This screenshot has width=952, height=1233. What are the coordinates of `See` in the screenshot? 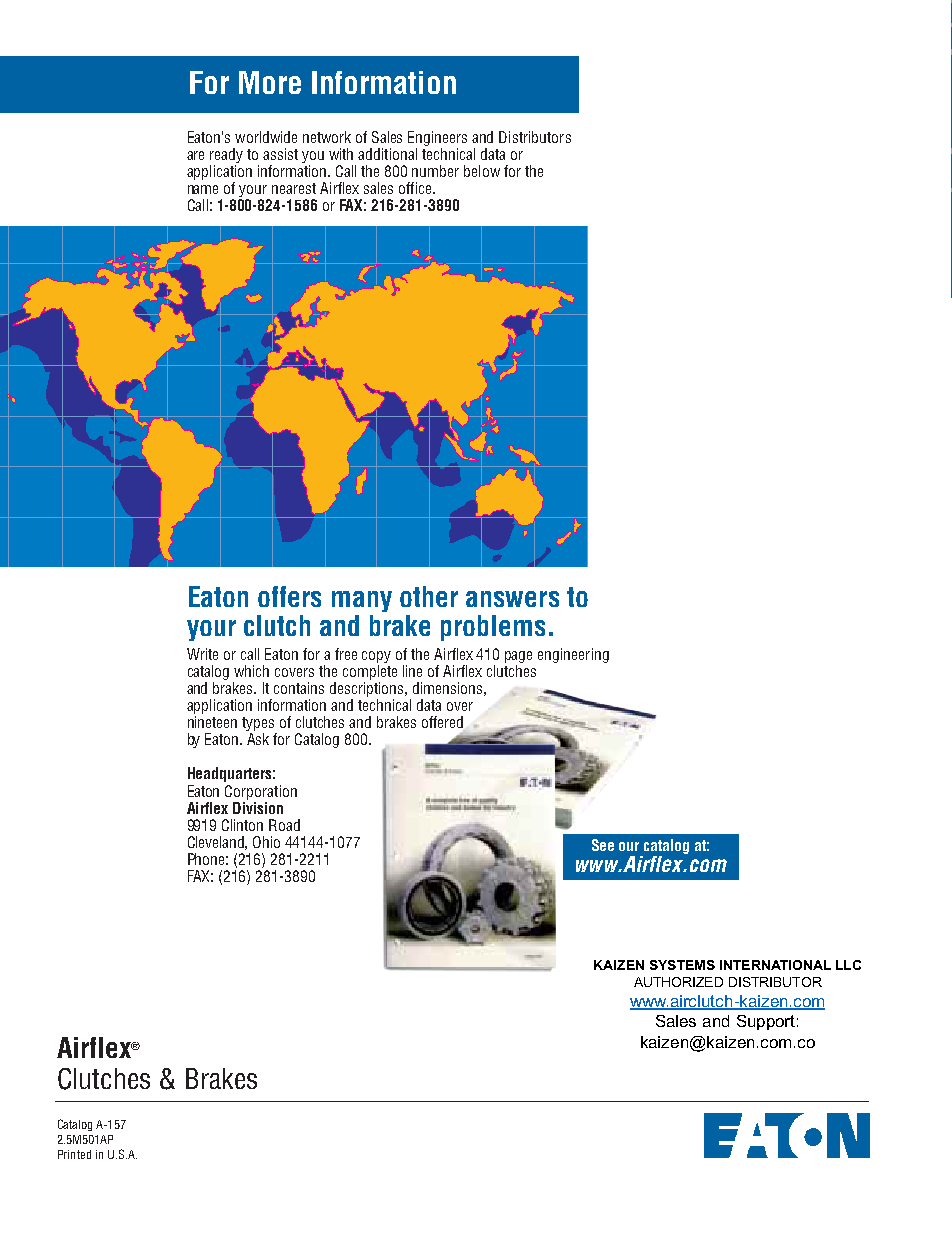 It's located at (603, 845).
